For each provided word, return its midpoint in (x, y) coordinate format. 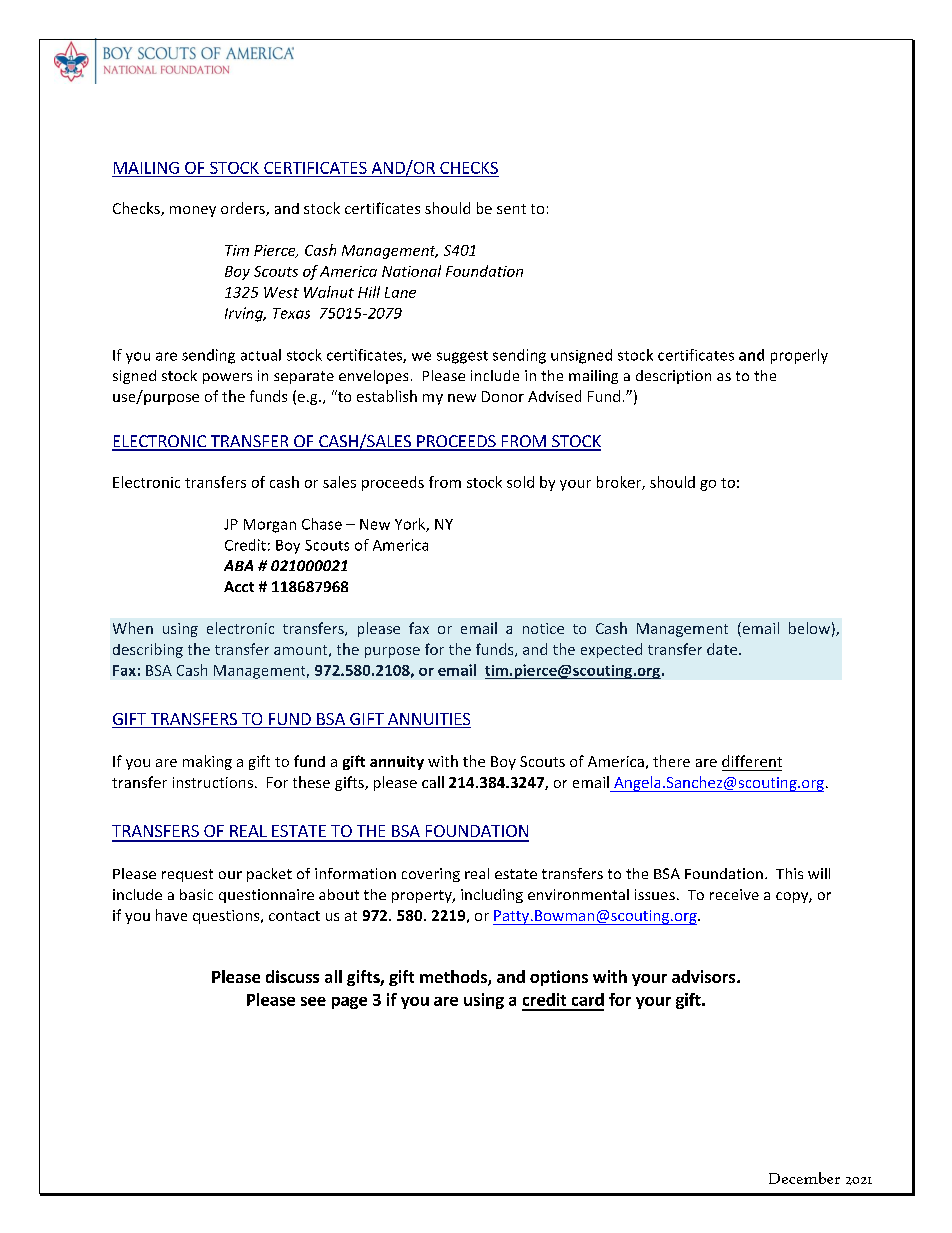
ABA (238, 565)
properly (799, 356)
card (588, 999)
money (193, 211)
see (313, 1001)
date (723, 649)
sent (511, 209)
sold (520, 482)
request (187, 875)
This (789, 873)
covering (431, 875)
